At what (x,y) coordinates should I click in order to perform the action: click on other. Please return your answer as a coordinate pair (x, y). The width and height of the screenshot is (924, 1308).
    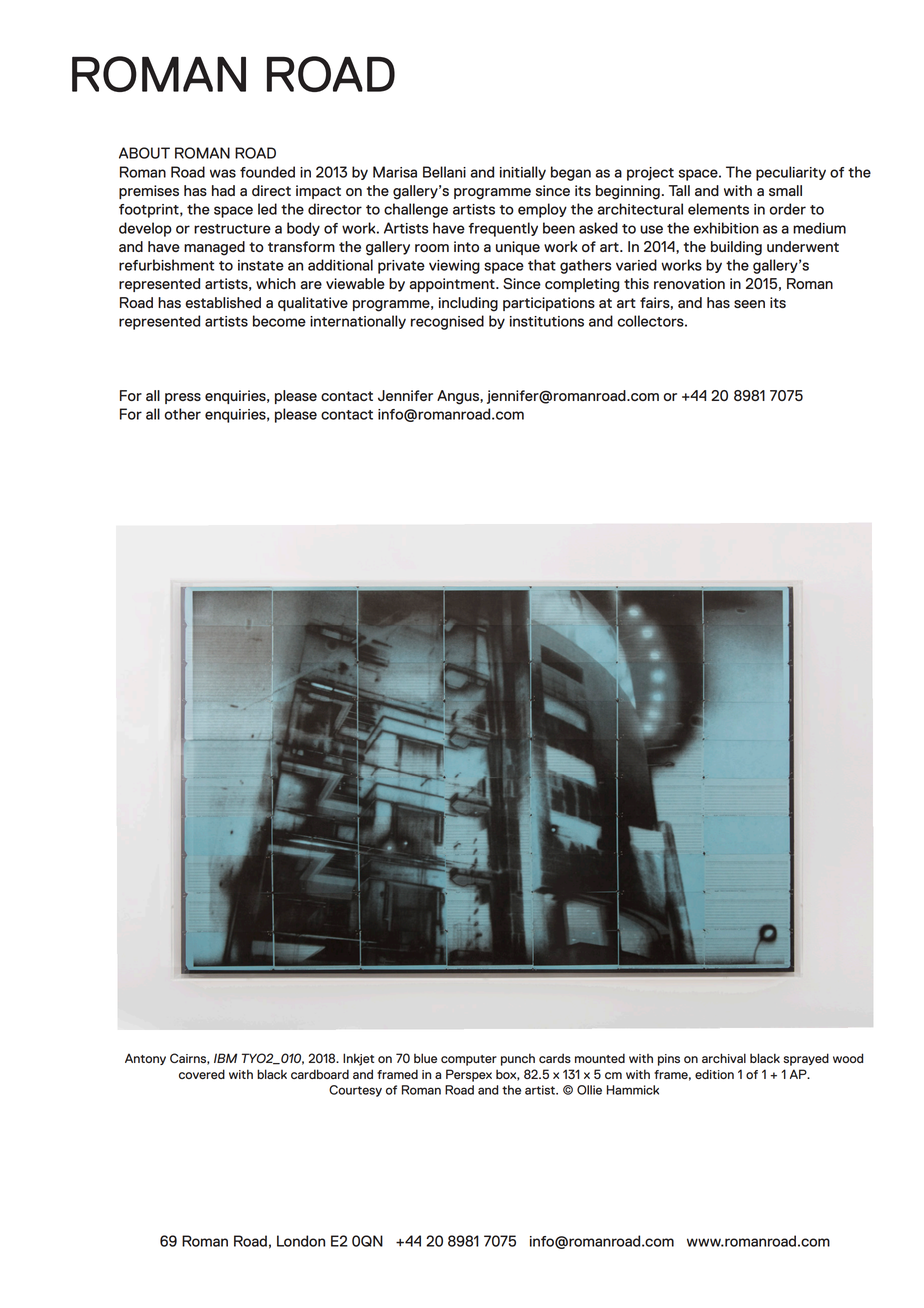
    Looking at the image, I should click on (182, 414).
